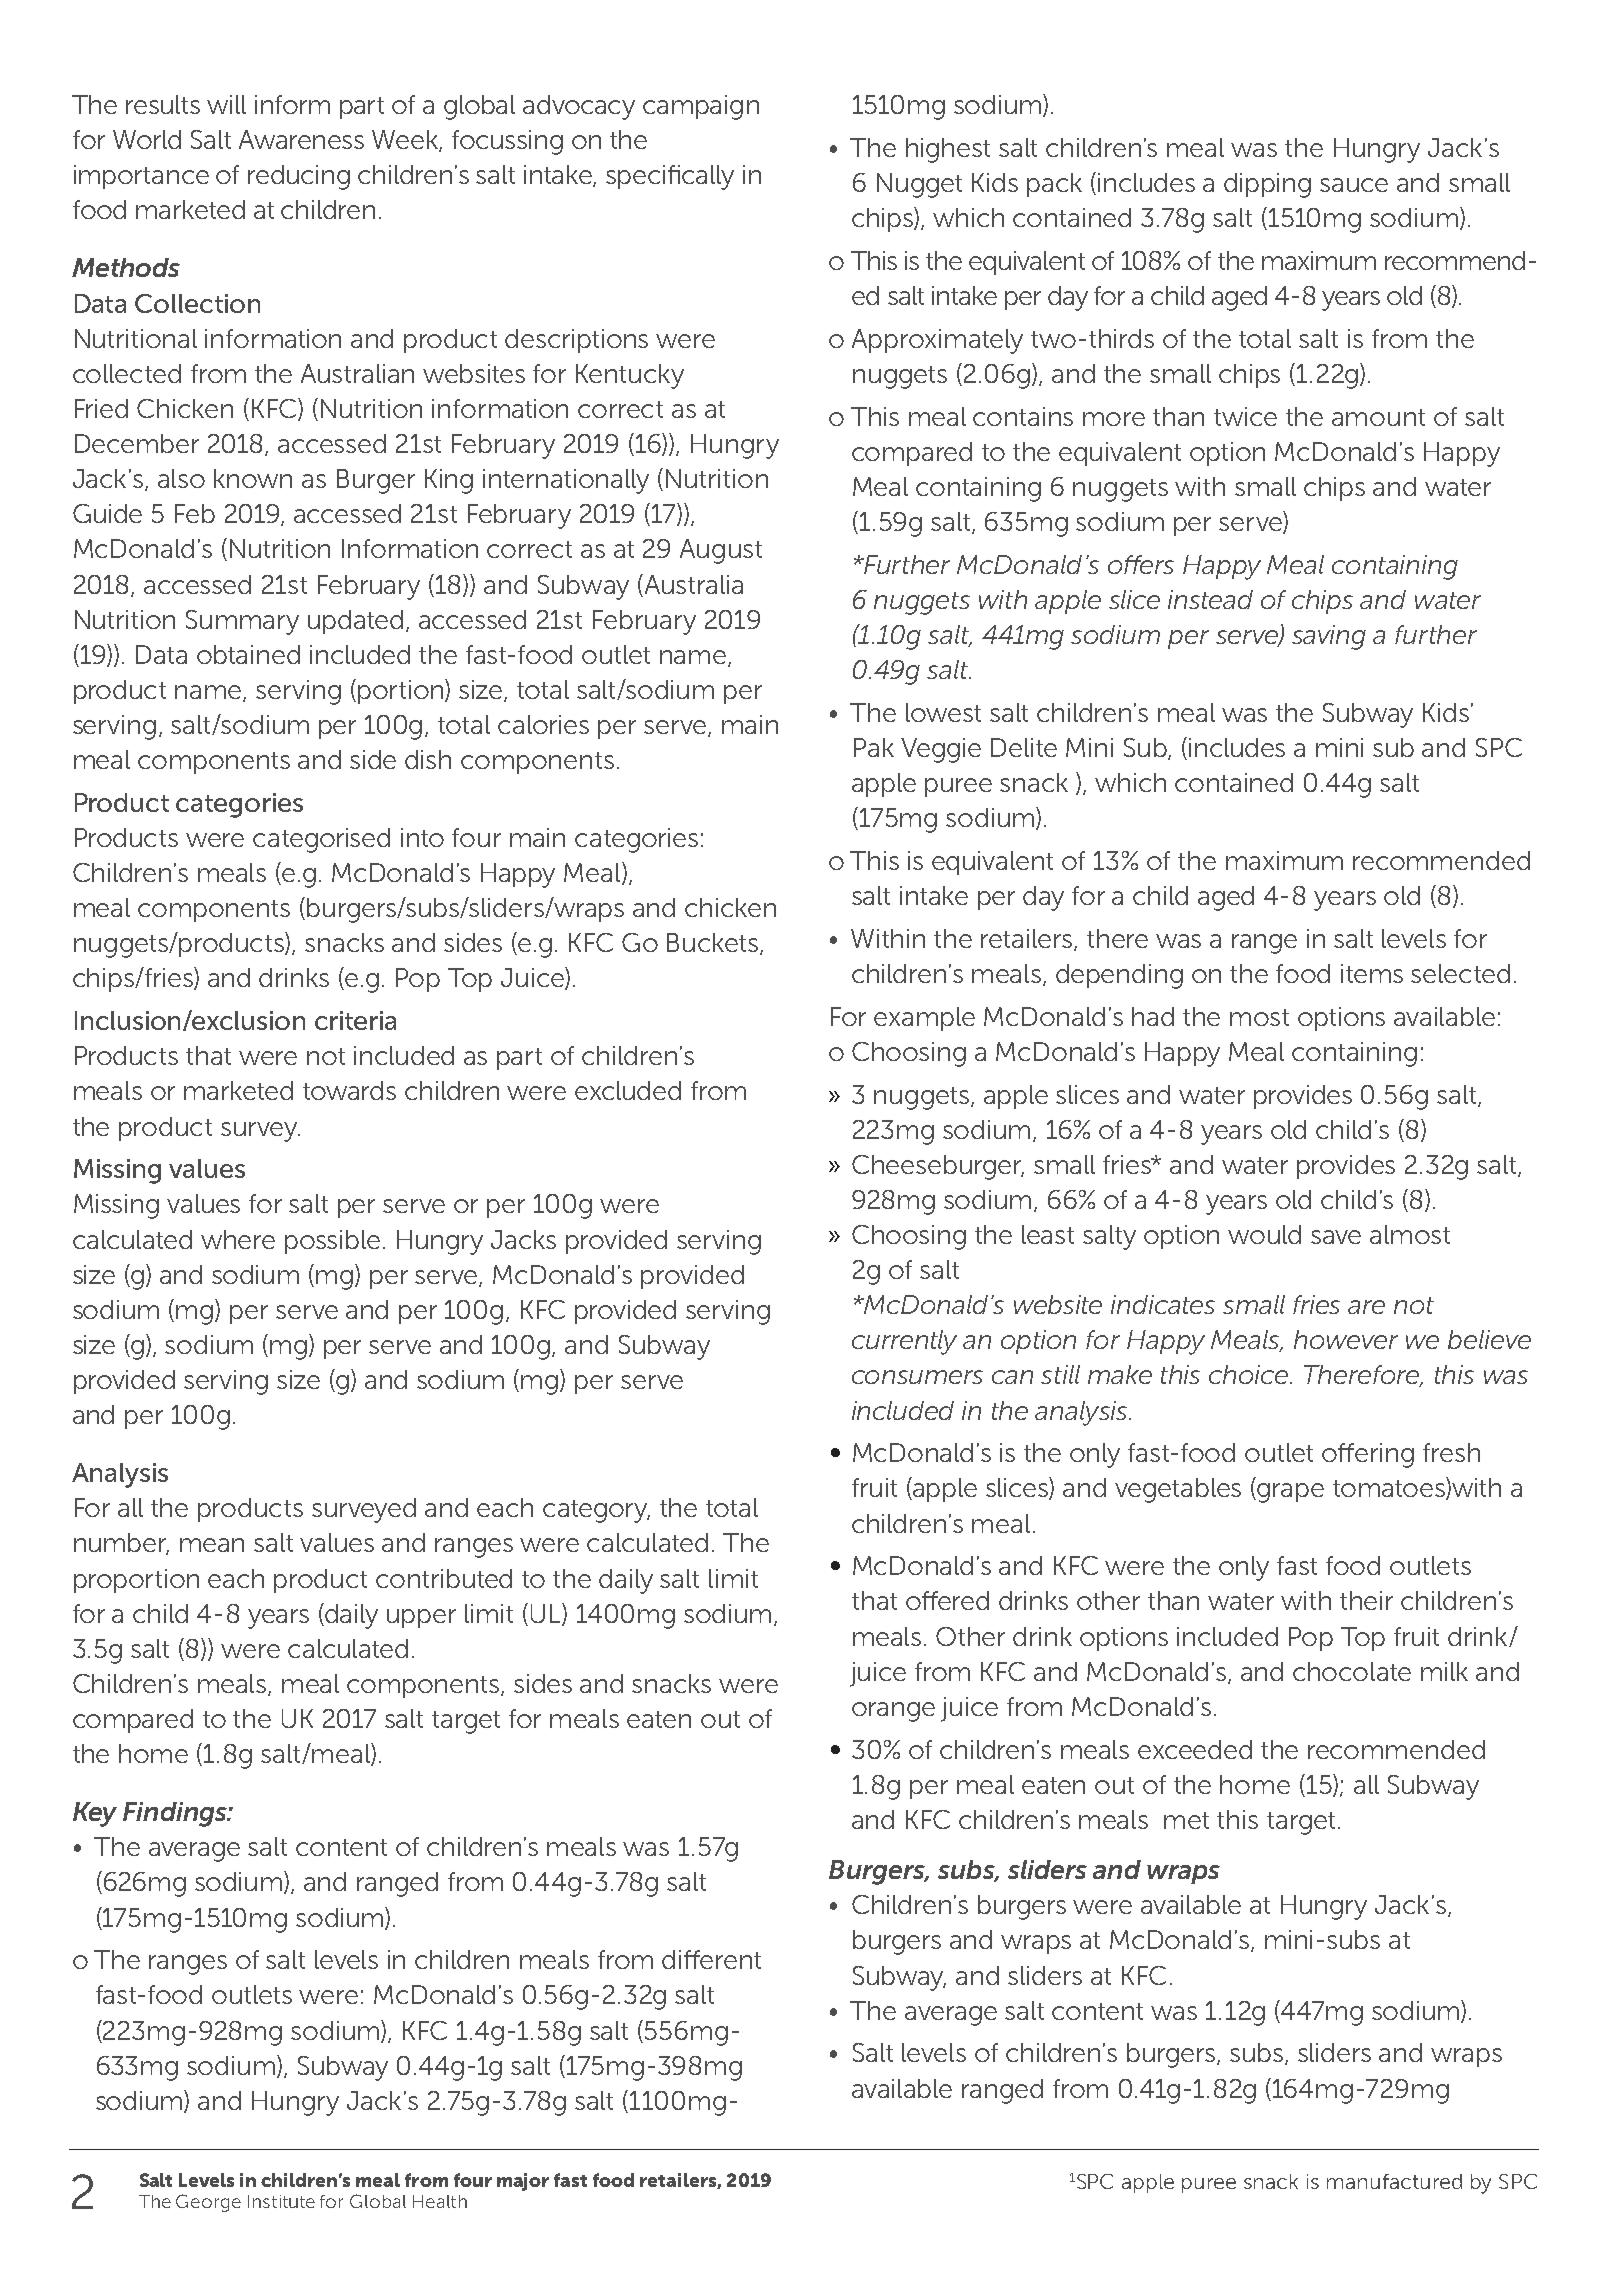 This screenshot has height=2274, width=1608. I want to click on where, so click(238, 1239).
